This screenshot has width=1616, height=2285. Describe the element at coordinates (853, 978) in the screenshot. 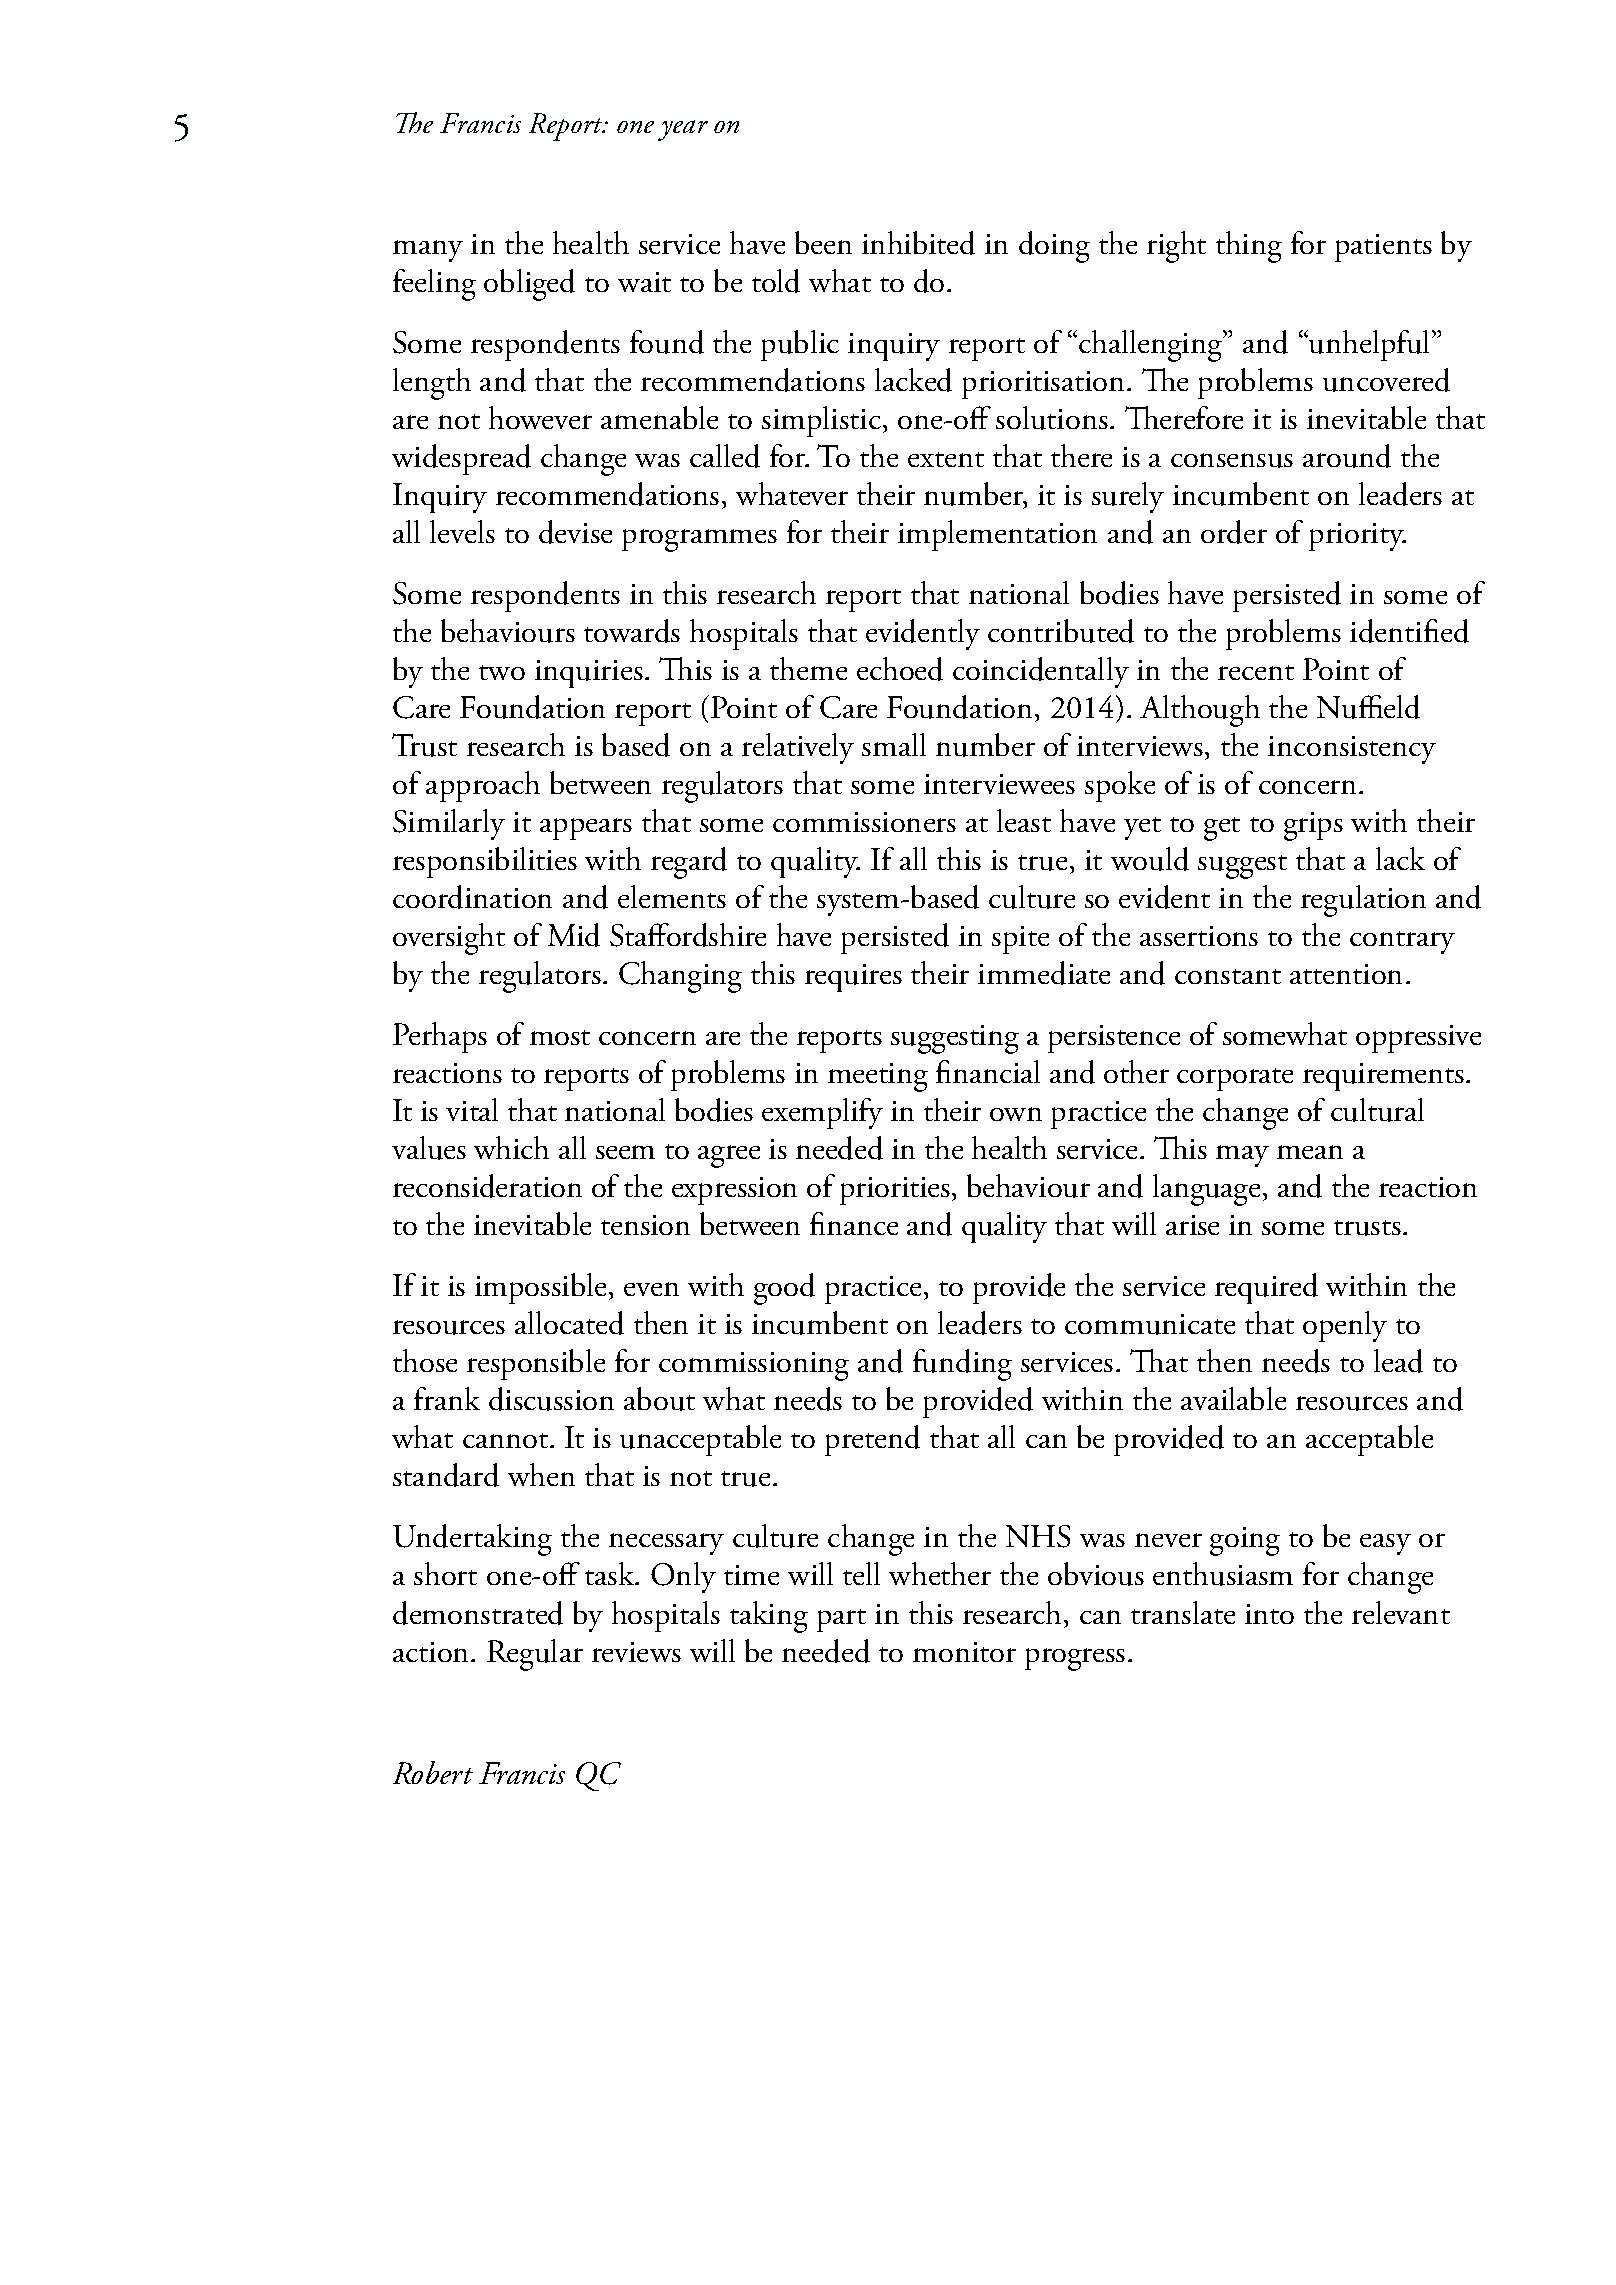

I see `requires` at that location.
